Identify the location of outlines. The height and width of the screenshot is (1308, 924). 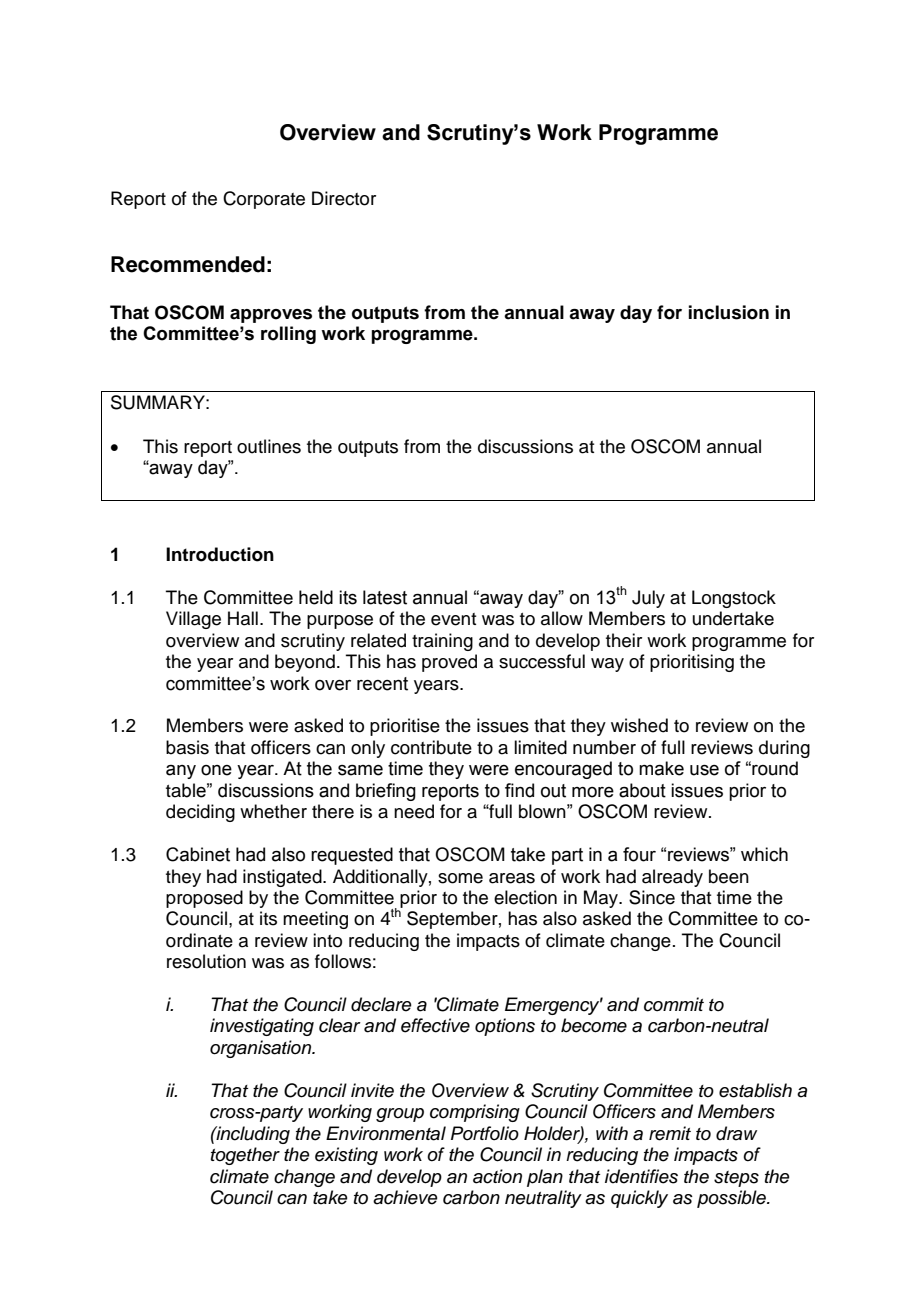
(269, 446).
